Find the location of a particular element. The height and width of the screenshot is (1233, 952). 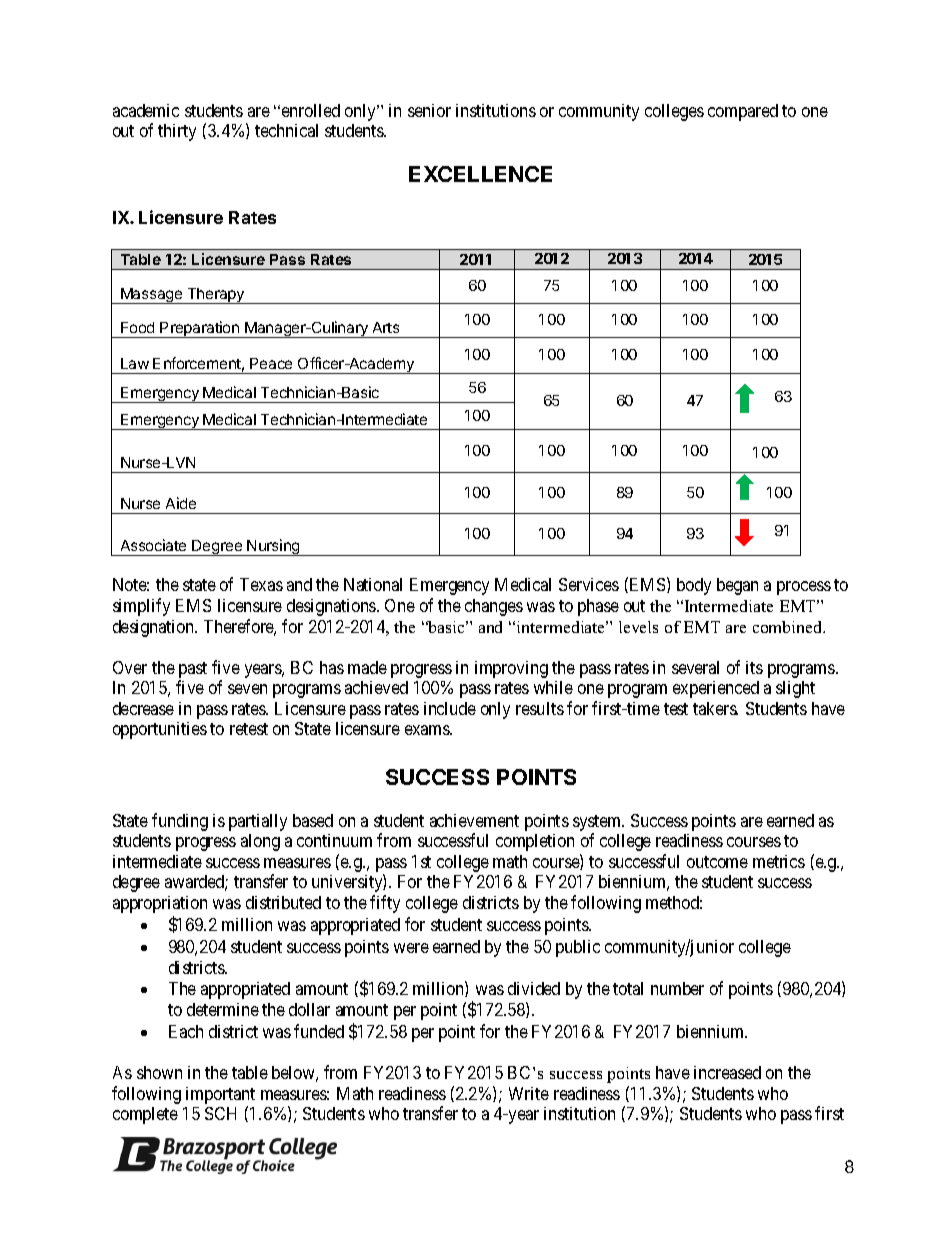

EXCELLENCE is located at coordinates (480, 174).
